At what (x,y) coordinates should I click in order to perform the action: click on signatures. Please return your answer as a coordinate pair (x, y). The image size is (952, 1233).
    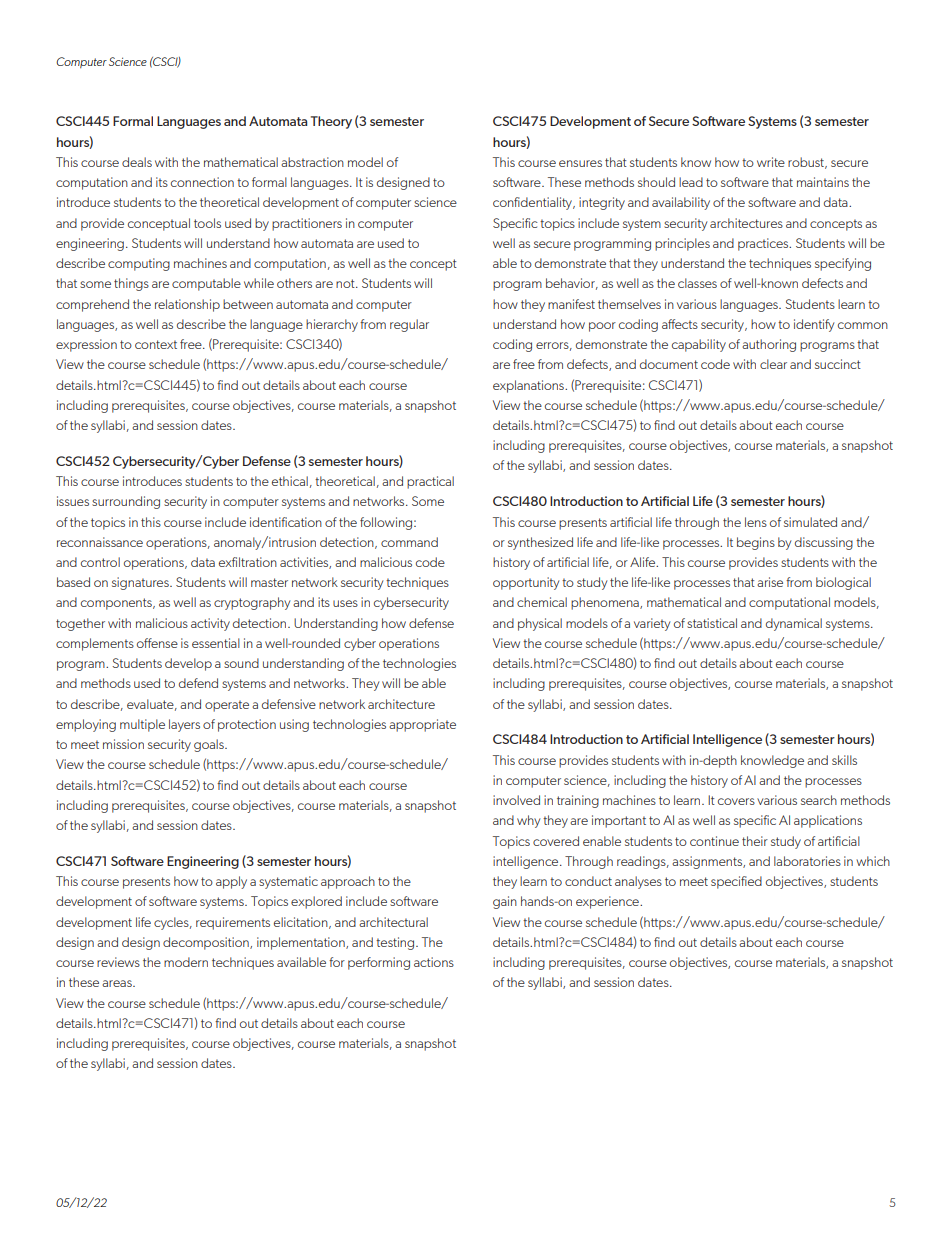
    Looking at the image, I should click on (141, 583).
